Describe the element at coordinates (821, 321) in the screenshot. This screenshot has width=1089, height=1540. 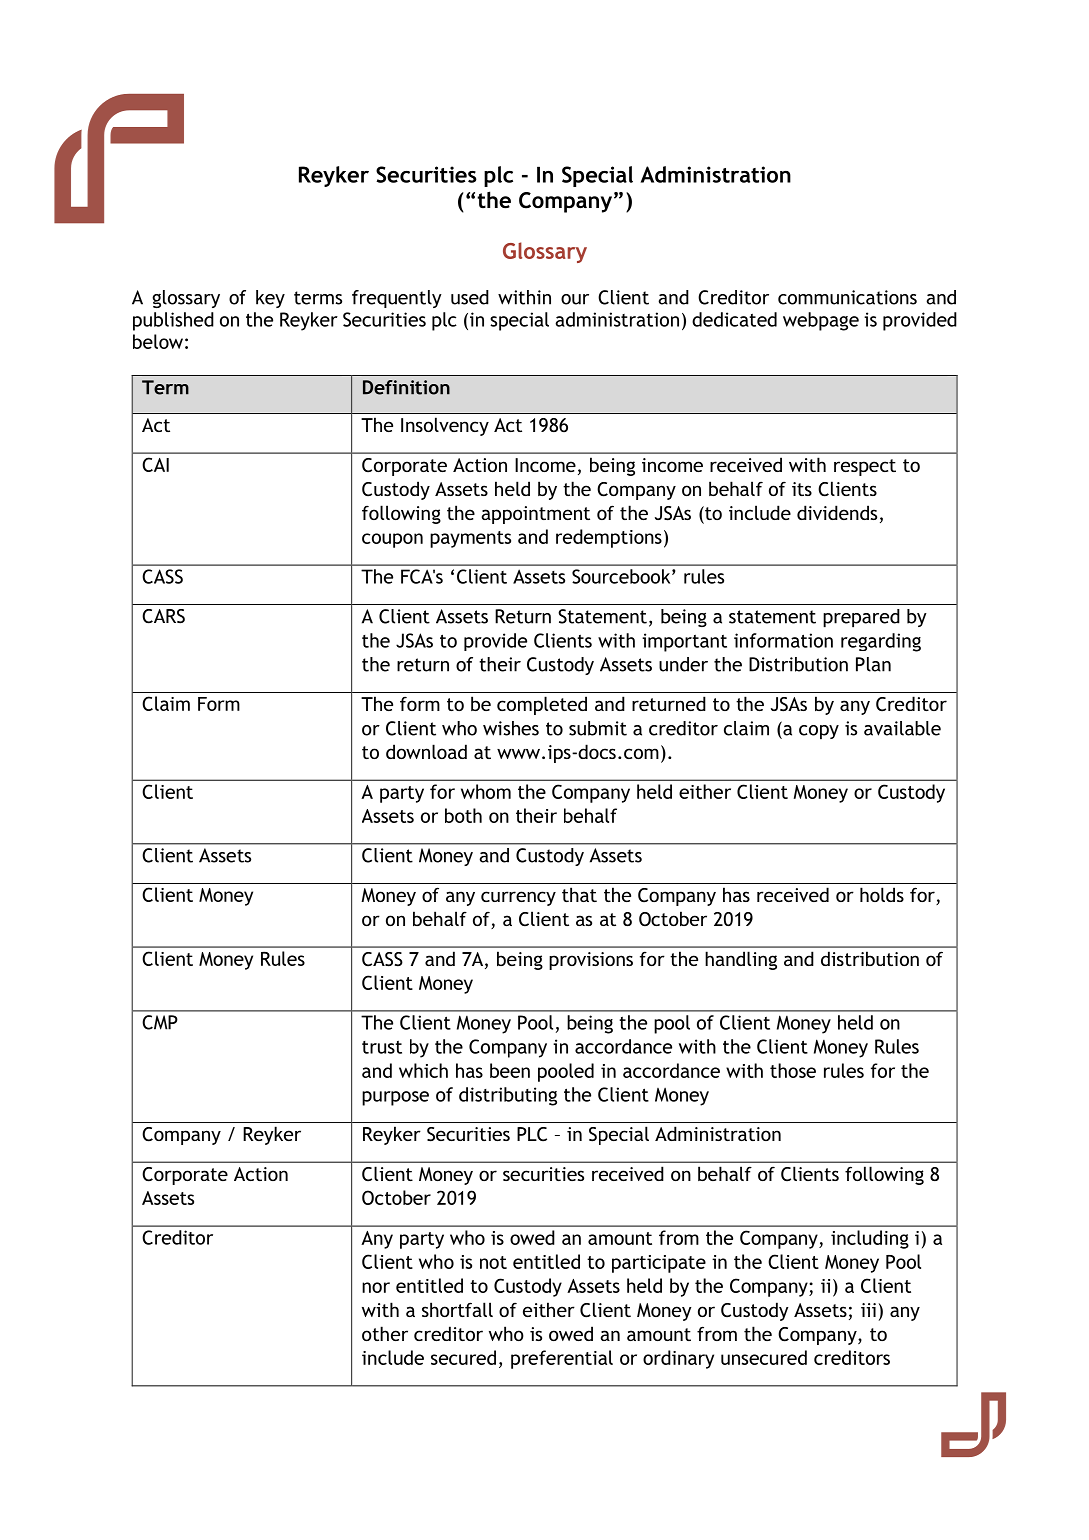
I see `webpage` at that location.
